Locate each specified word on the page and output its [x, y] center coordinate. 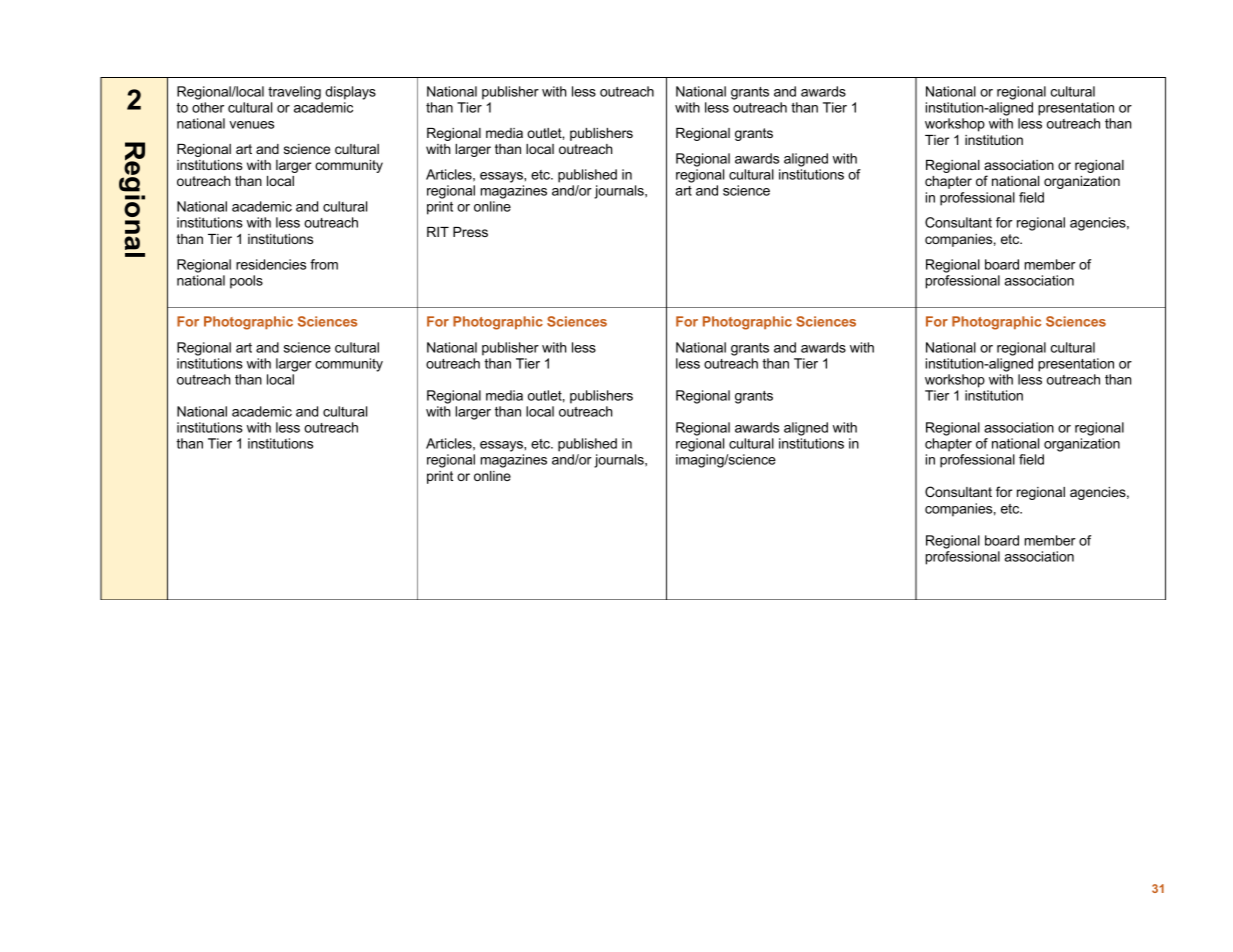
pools [246, 282]
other [208, 107]
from [324, 264]
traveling [294, 93]
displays [350, 93]
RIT [438, 232]
